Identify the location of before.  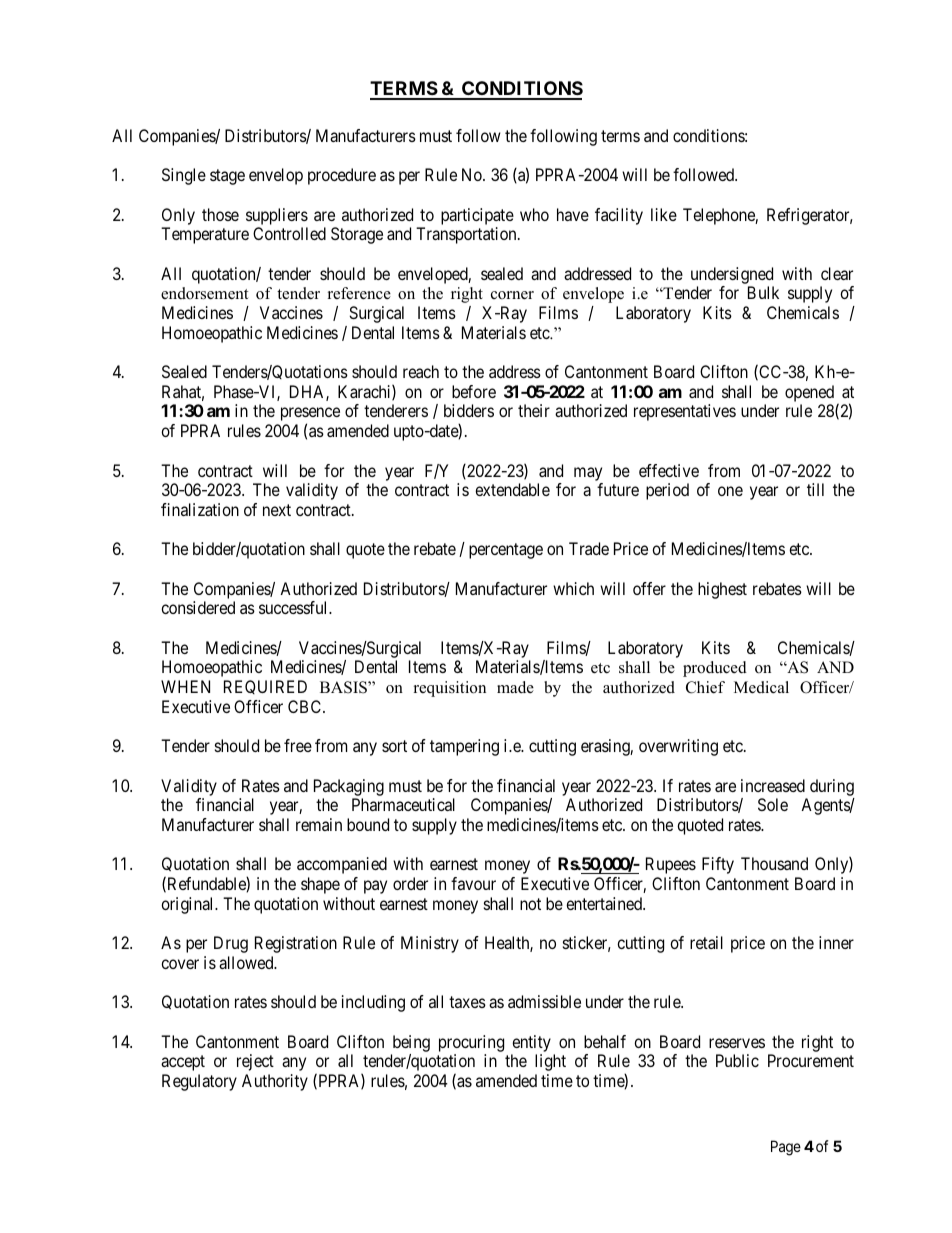
(474, 391).
